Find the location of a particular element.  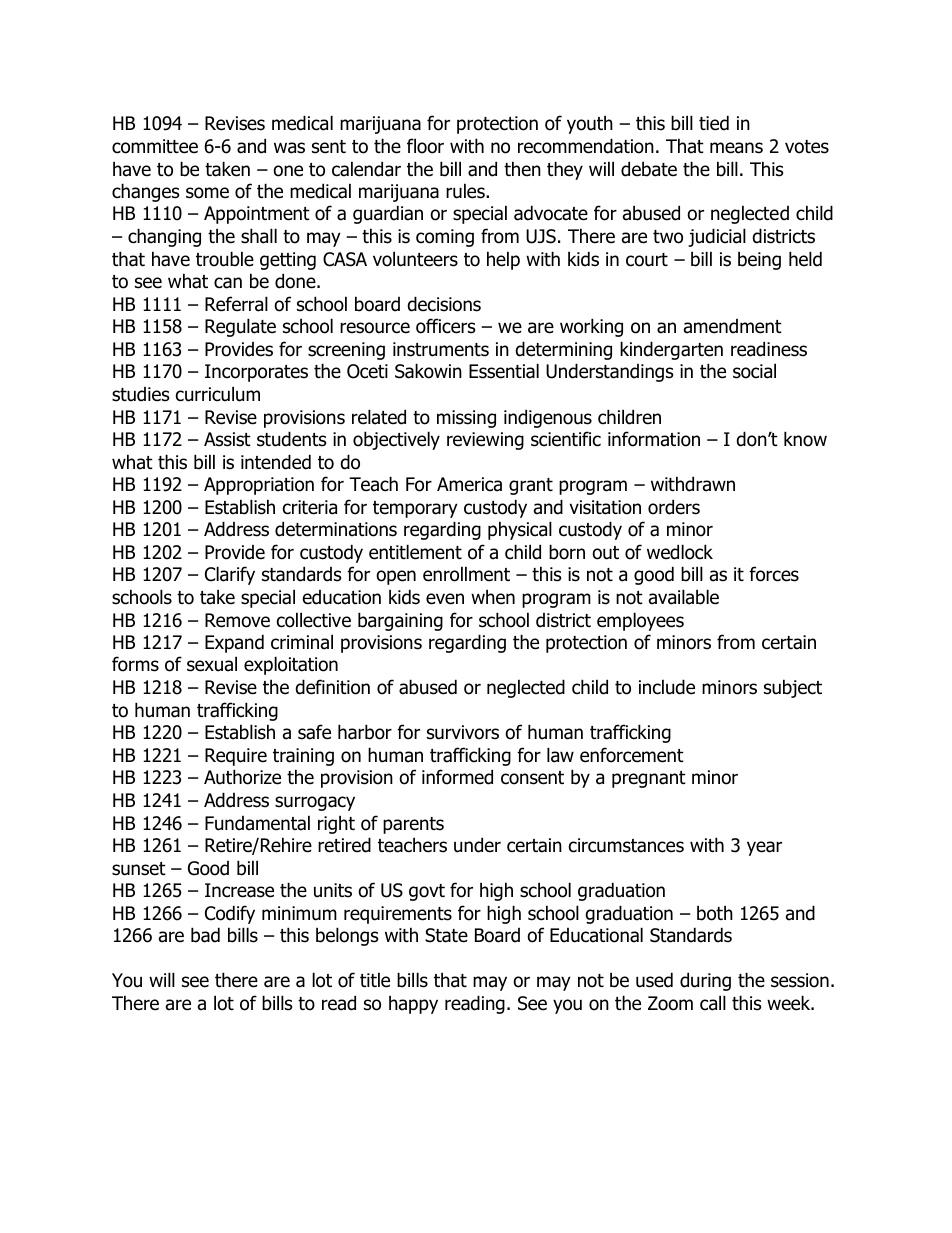

during is located at coordinates (705, 981).
